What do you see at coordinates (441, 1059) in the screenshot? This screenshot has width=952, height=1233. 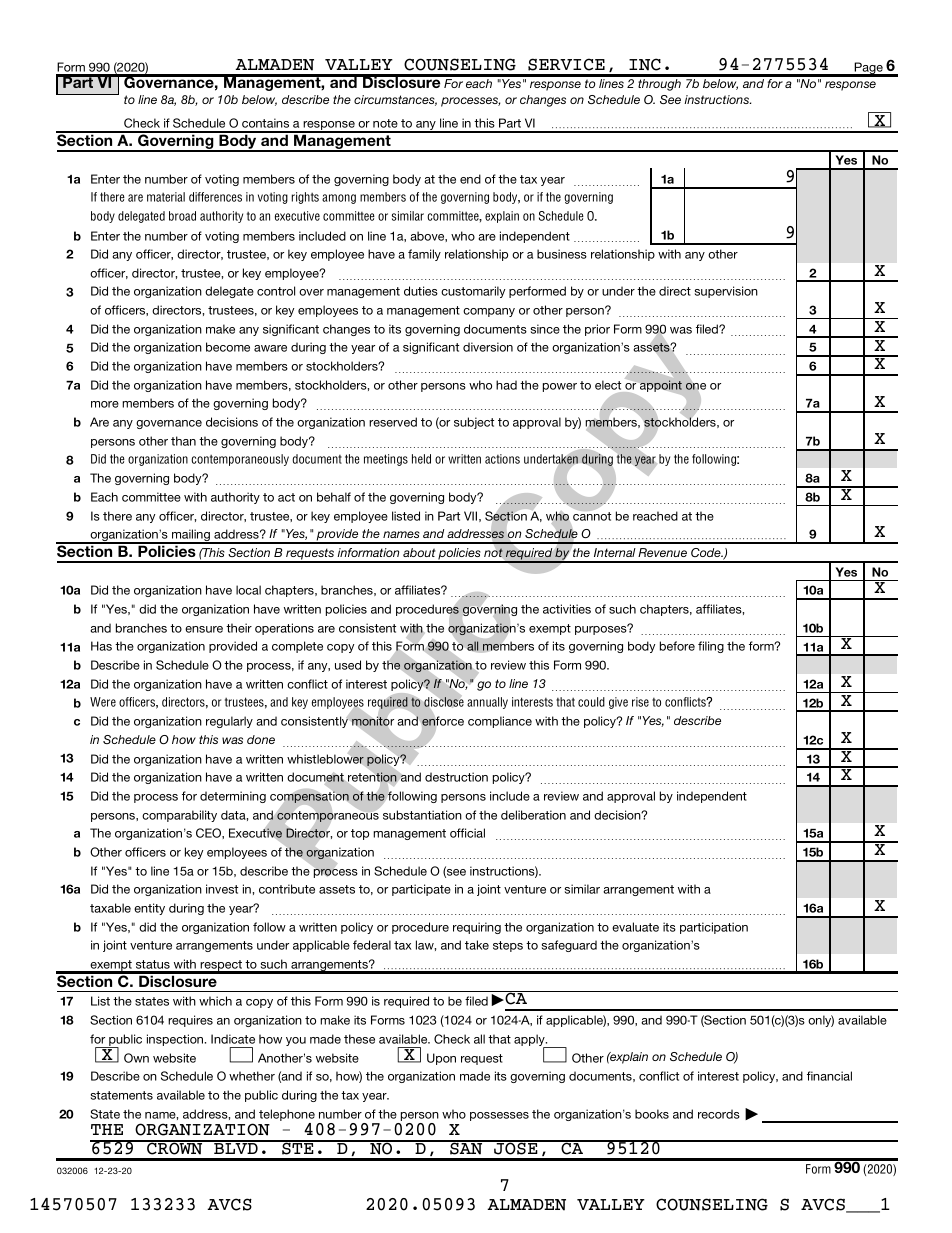 I see `Upon` at bounding box center [441, 1059].
